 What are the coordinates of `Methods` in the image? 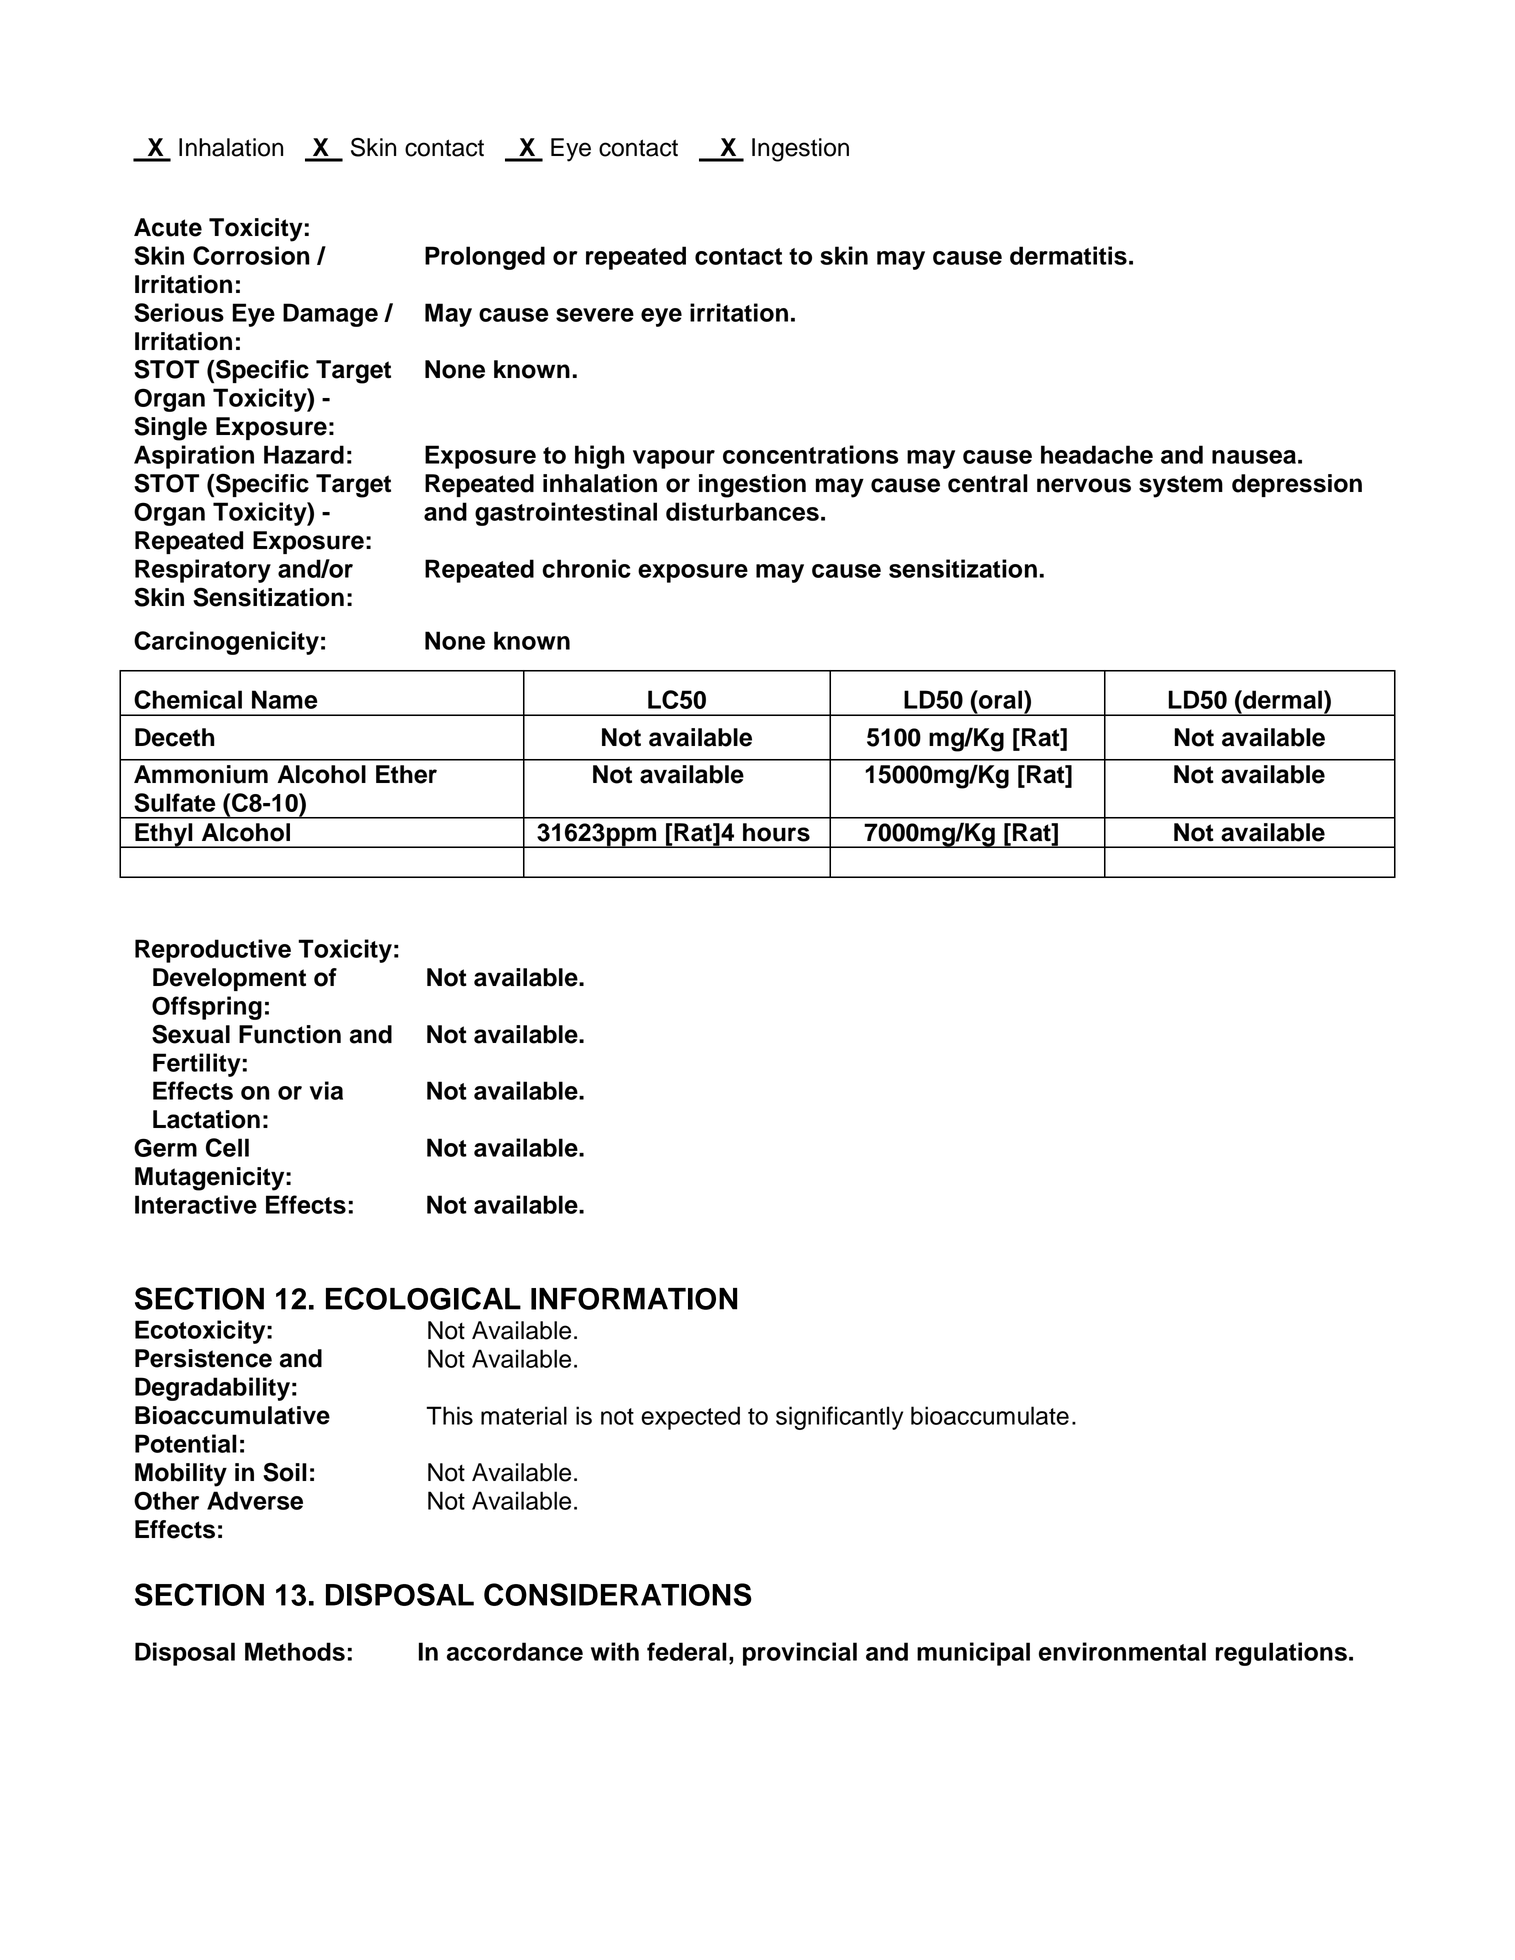 It's located at (295, 1651).
